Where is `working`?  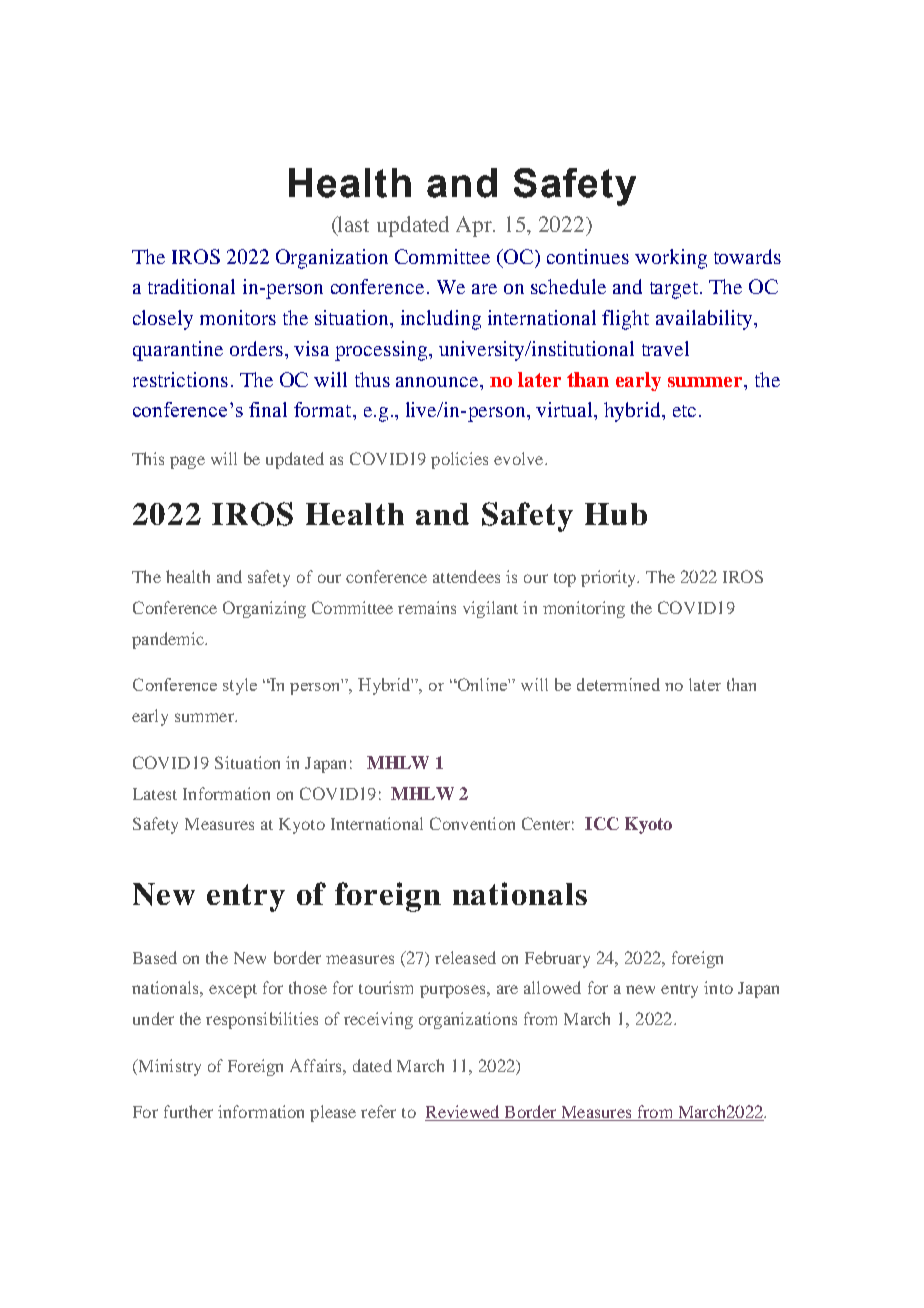 working is located at coordinates (671, 259).
